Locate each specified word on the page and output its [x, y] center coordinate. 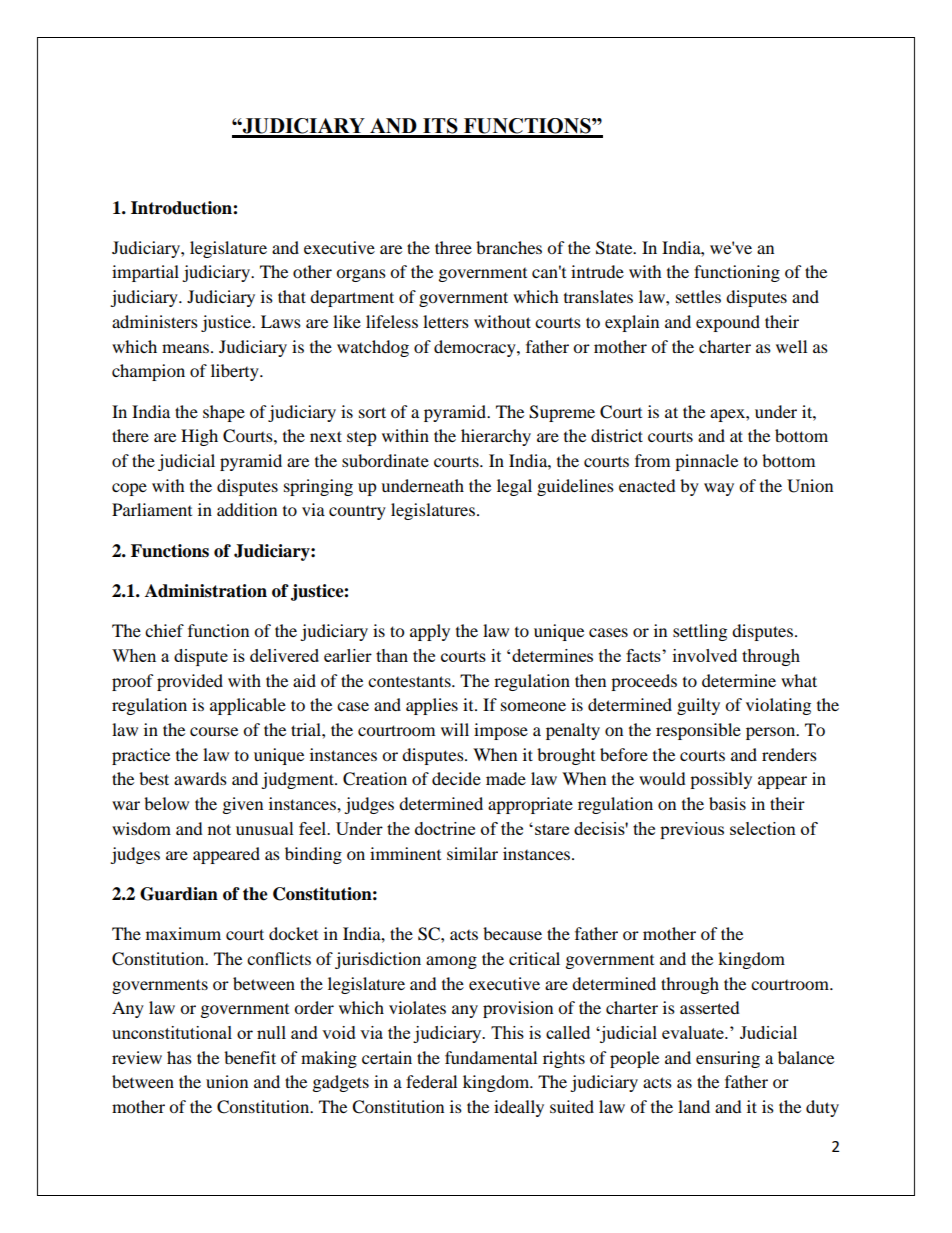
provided [190, 682]
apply [430, 632]
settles [698, 296]
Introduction [182, 208]
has [179, 1057]
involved [705, 655]
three [453, 247]
